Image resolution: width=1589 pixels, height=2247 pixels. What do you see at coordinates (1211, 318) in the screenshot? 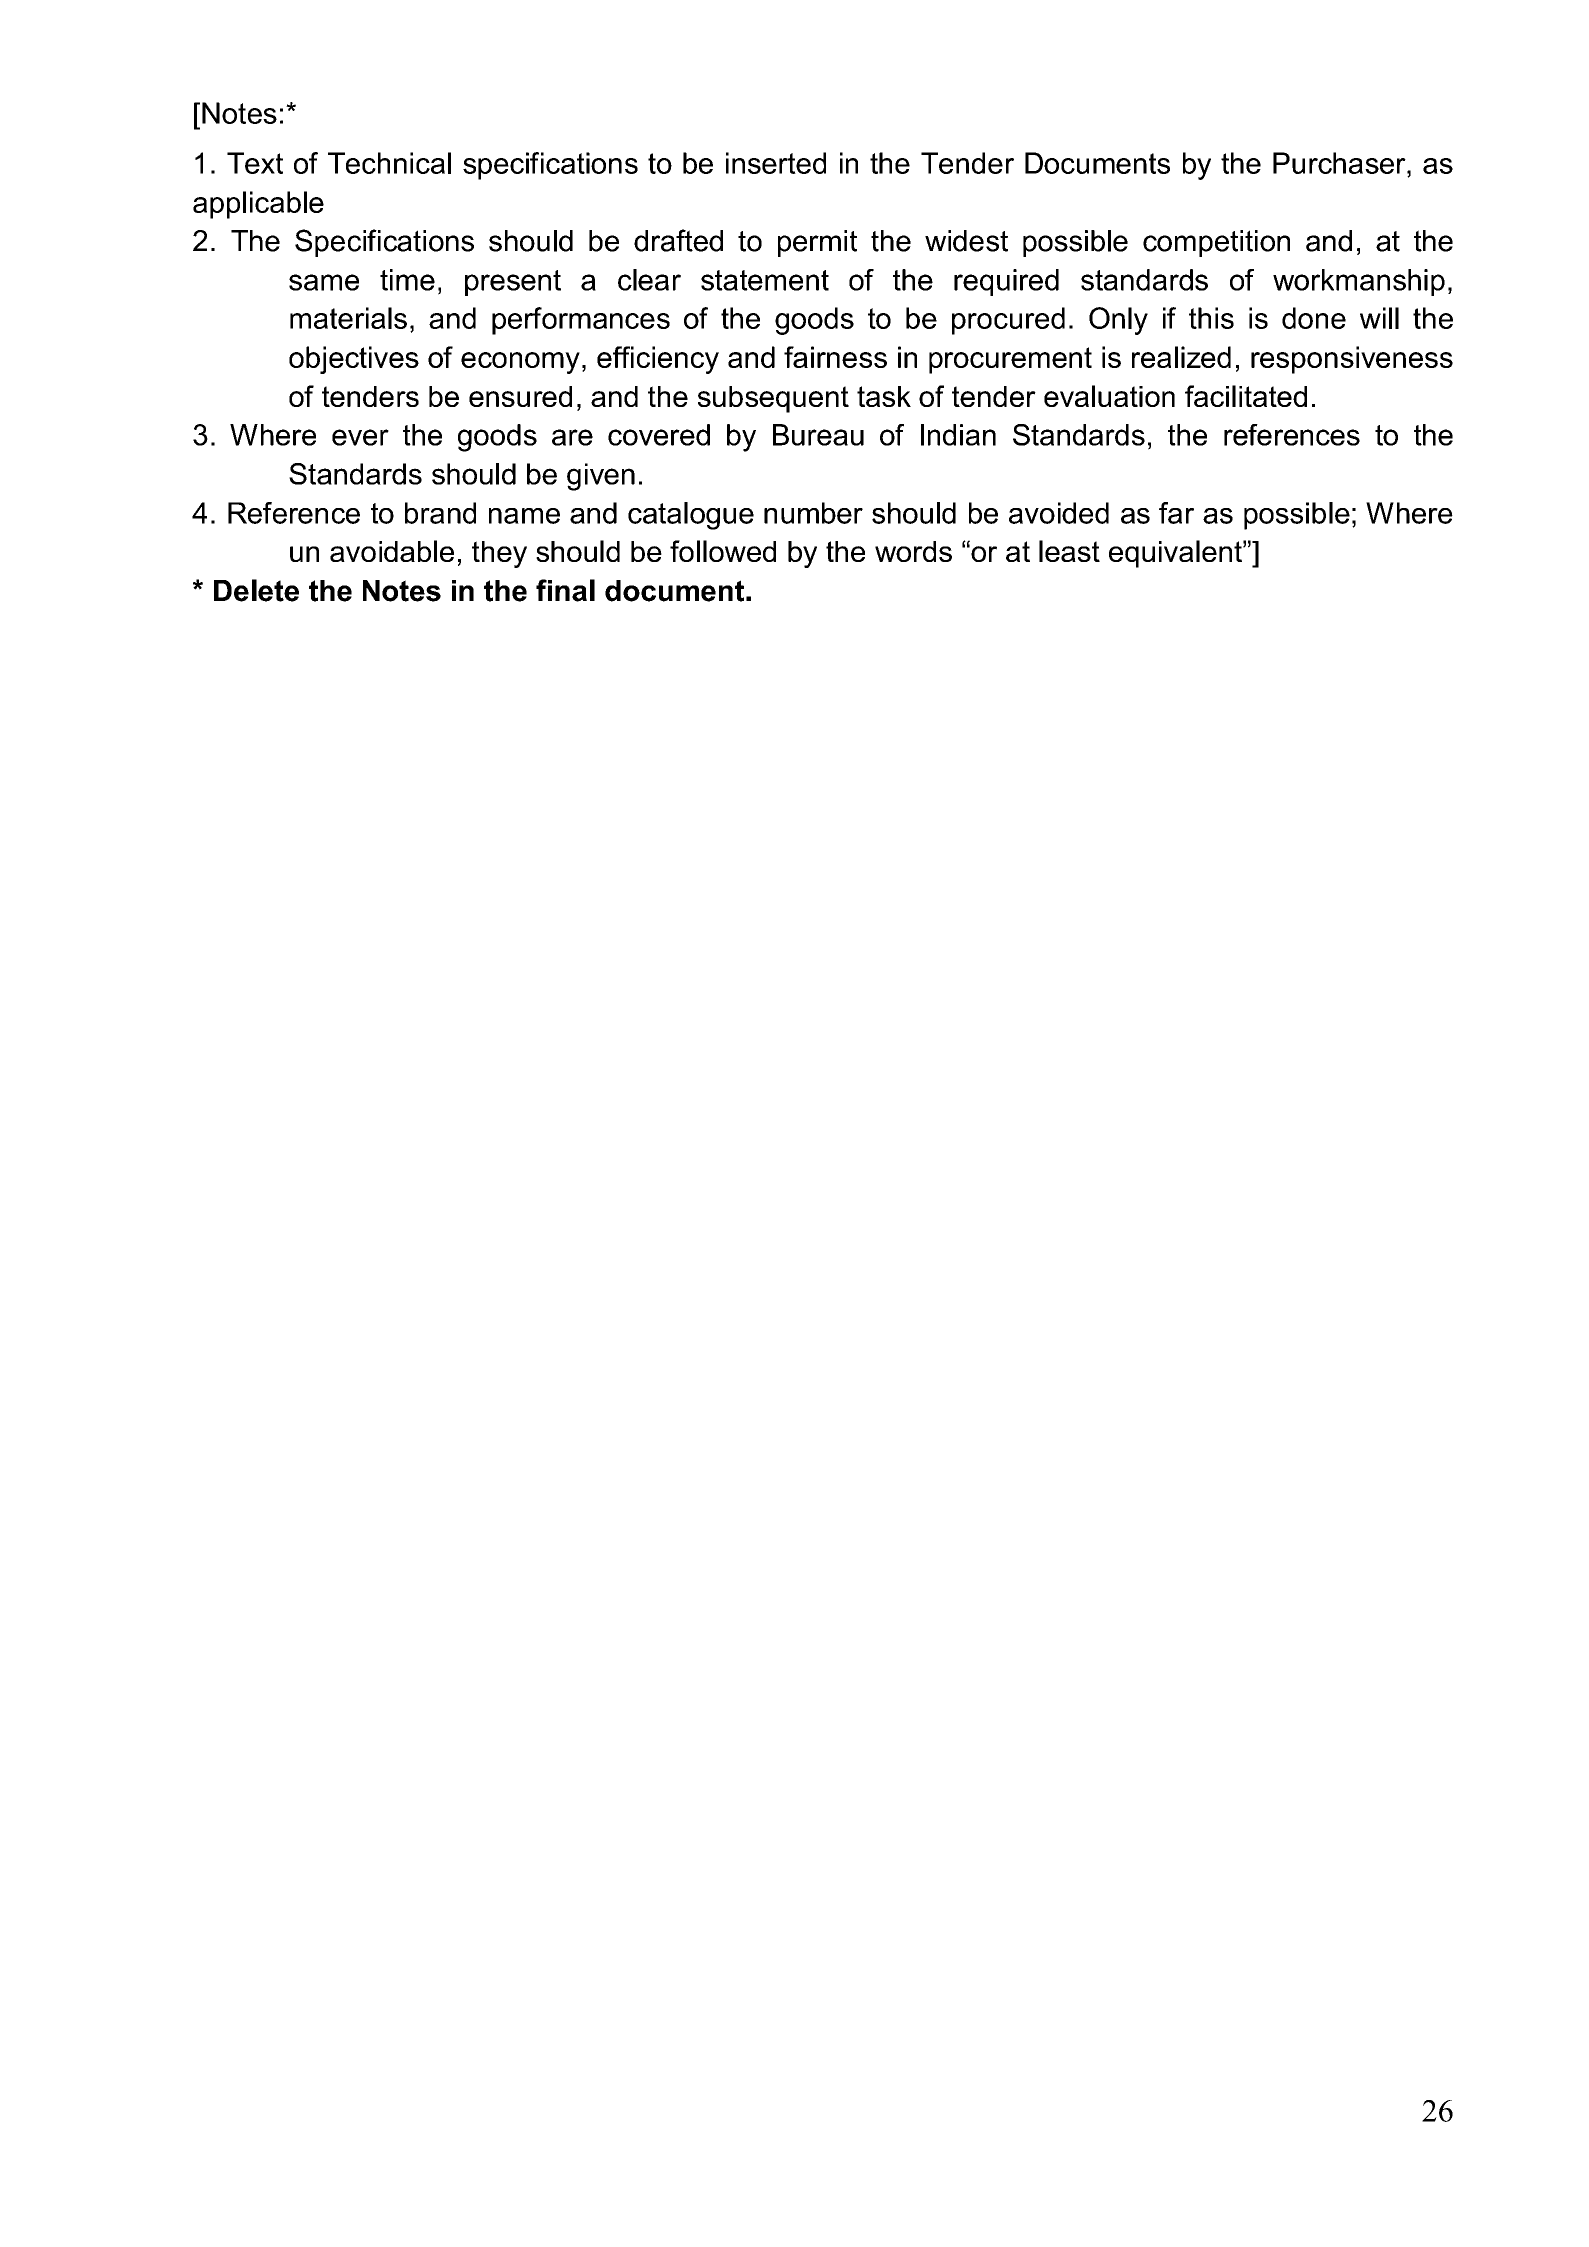
I see `this` at bounding box center [1211, 318].
